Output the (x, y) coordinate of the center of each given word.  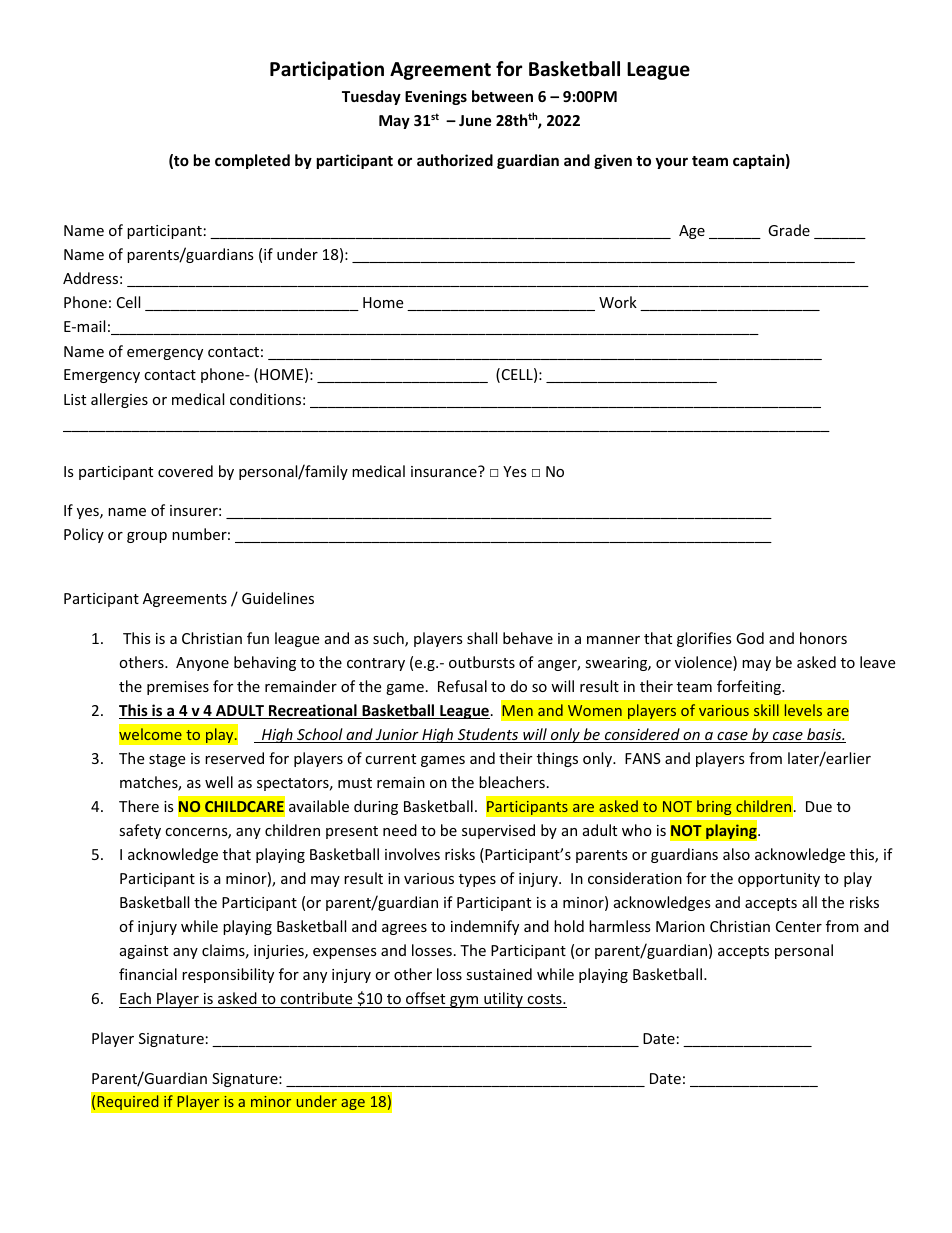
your (671, 163)
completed (252, 161)
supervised (498, 831)
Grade (789, 230)
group (147, 537)
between (502, 96)
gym (464, 1002)
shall (482, 638)
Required (127, 1102)
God (750, 638)
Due (819, 806)
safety (140, 831)
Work (618, 302)
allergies (119, 400)
